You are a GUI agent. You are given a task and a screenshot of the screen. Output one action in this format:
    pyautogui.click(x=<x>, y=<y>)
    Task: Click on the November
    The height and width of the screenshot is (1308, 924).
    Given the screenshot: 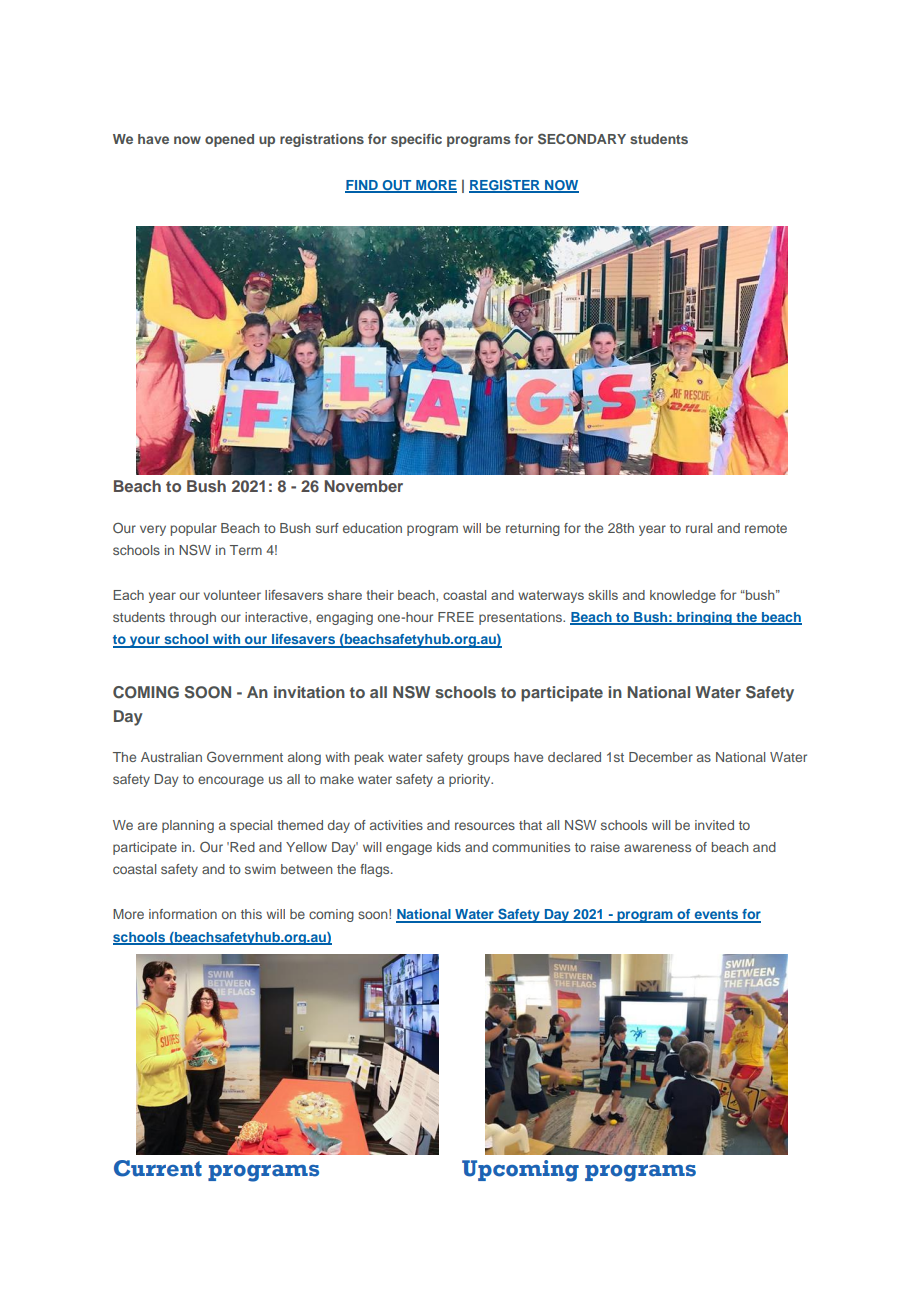 What is the action you would take?
    pyautogui.click(x=363, y=486)
